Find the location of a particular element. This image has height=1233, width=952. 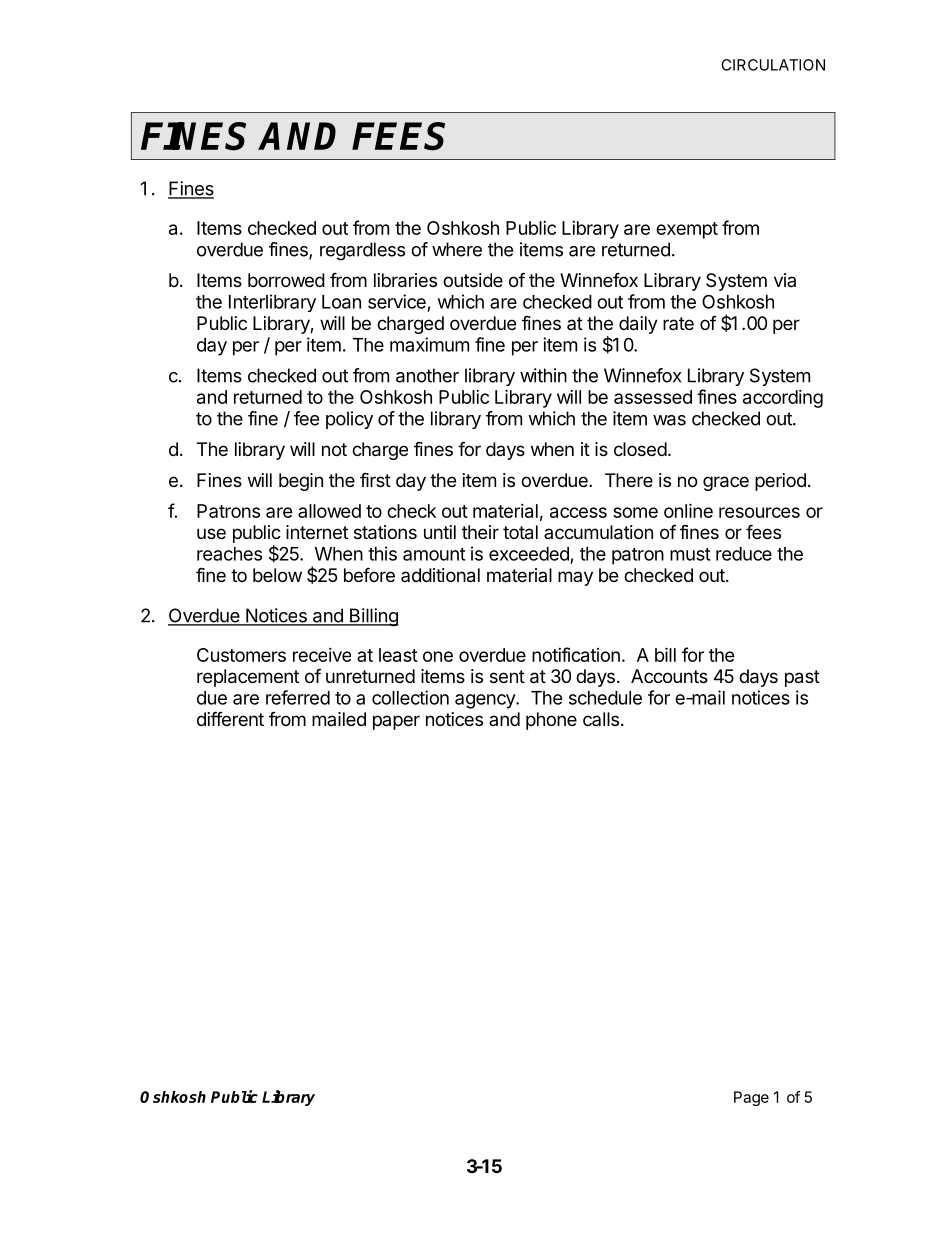

exceeded is located at coordinates (529, 554).
